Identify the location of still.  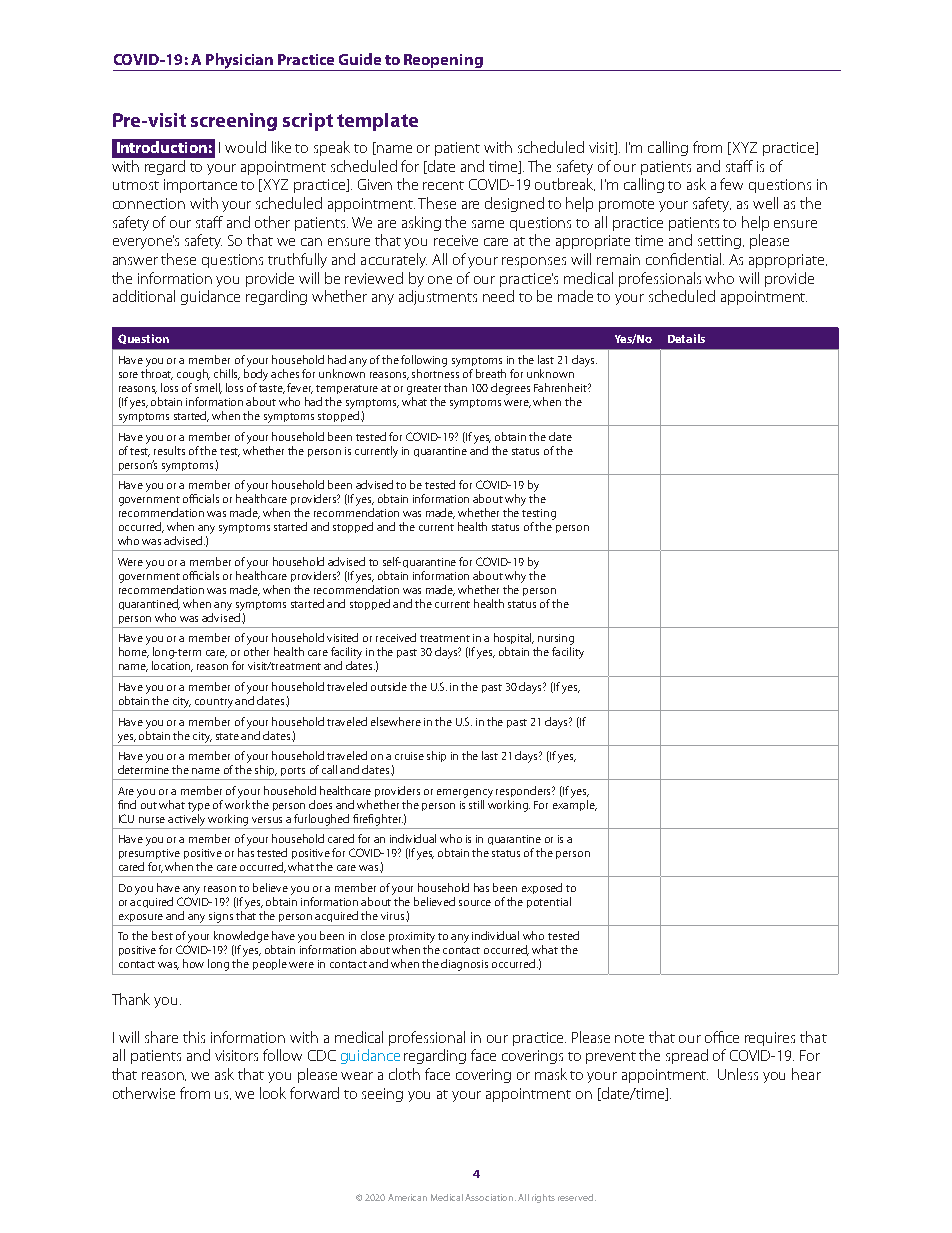
(476, 804).
